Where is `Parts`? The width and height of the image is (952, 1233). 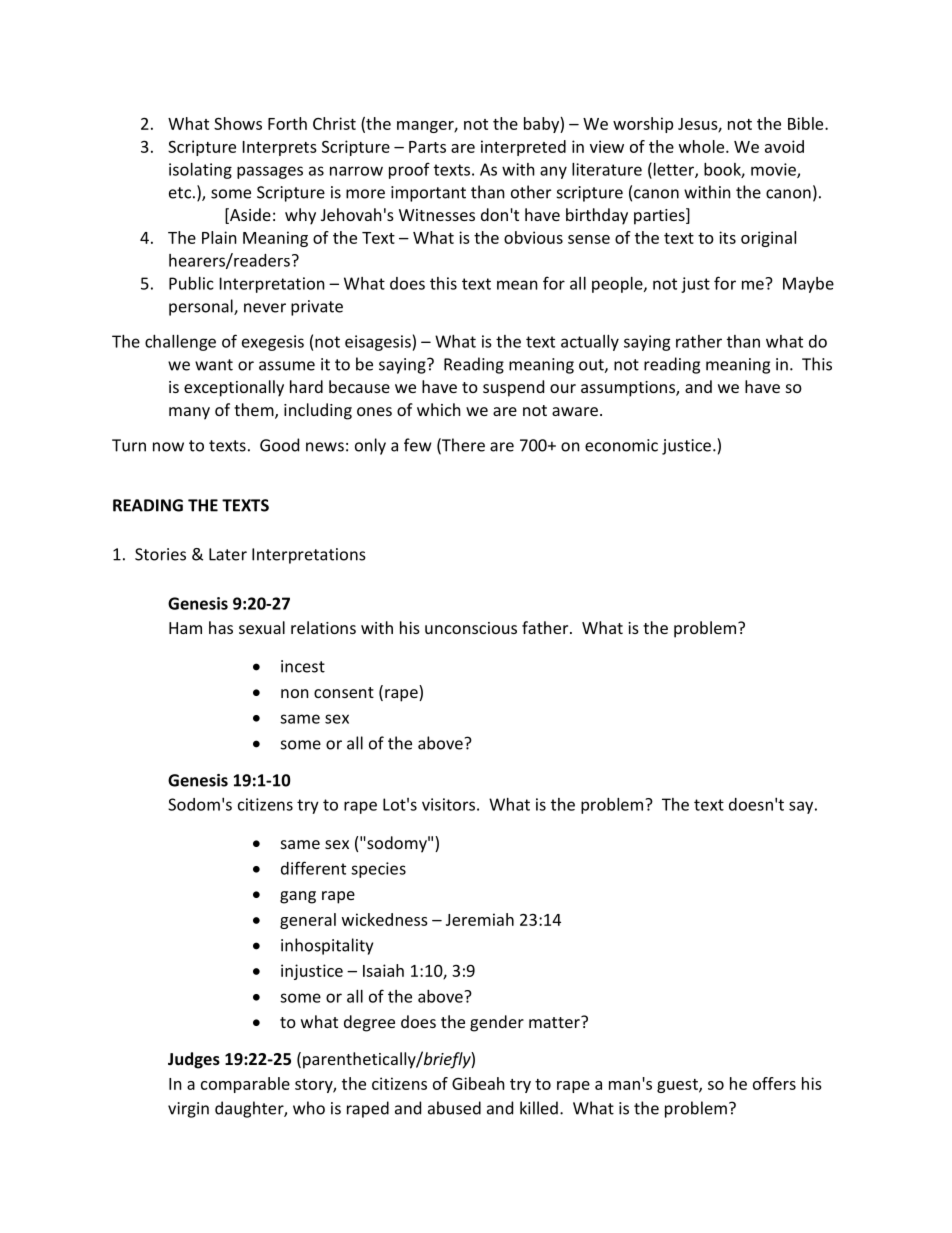 Parts is located at coordinates (427, 147).
